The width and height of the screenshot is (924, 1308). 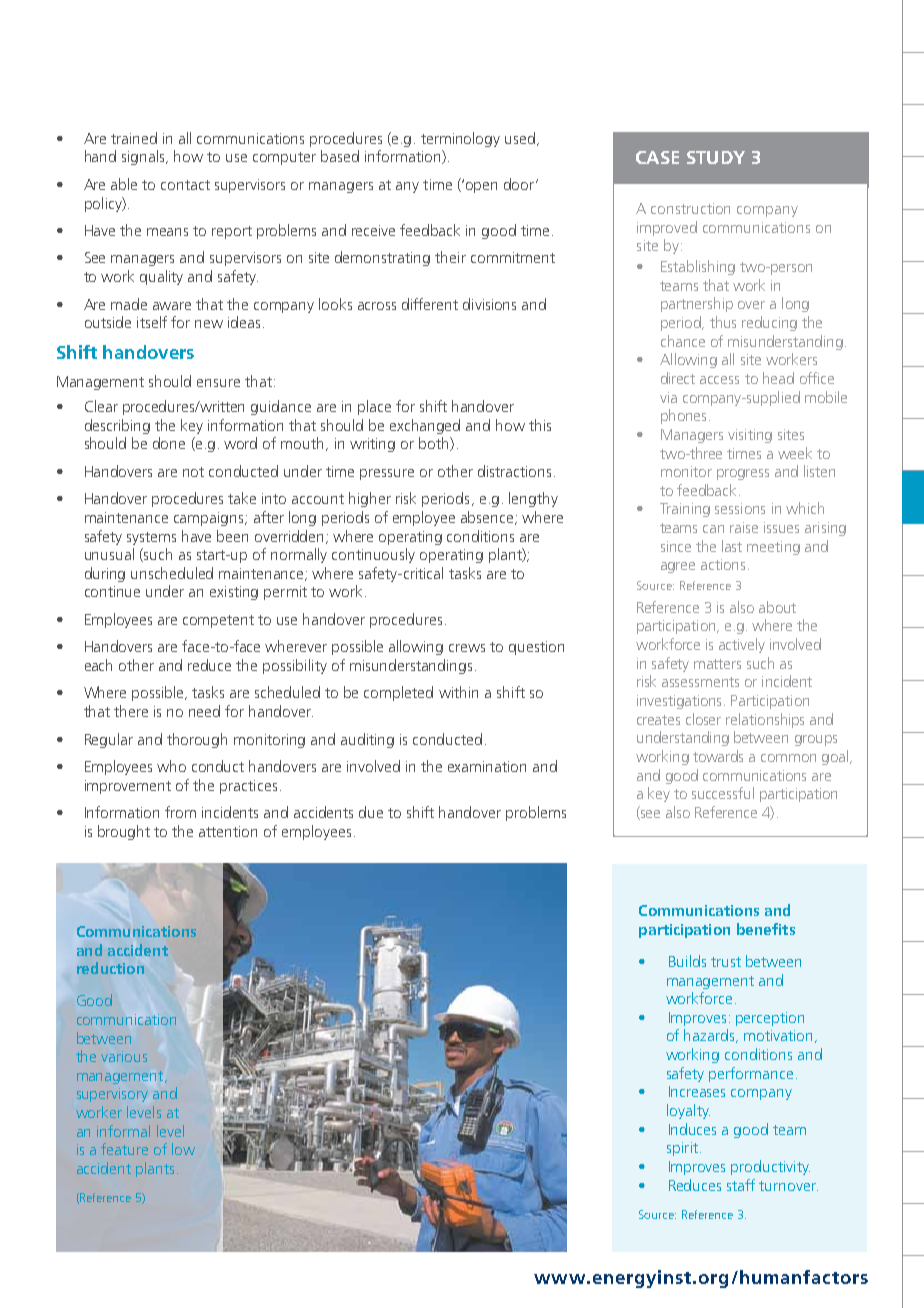 What do you see at coordinates (467, 648) in the screenshot?
I see `crews` at bounding box center [467, 648].
